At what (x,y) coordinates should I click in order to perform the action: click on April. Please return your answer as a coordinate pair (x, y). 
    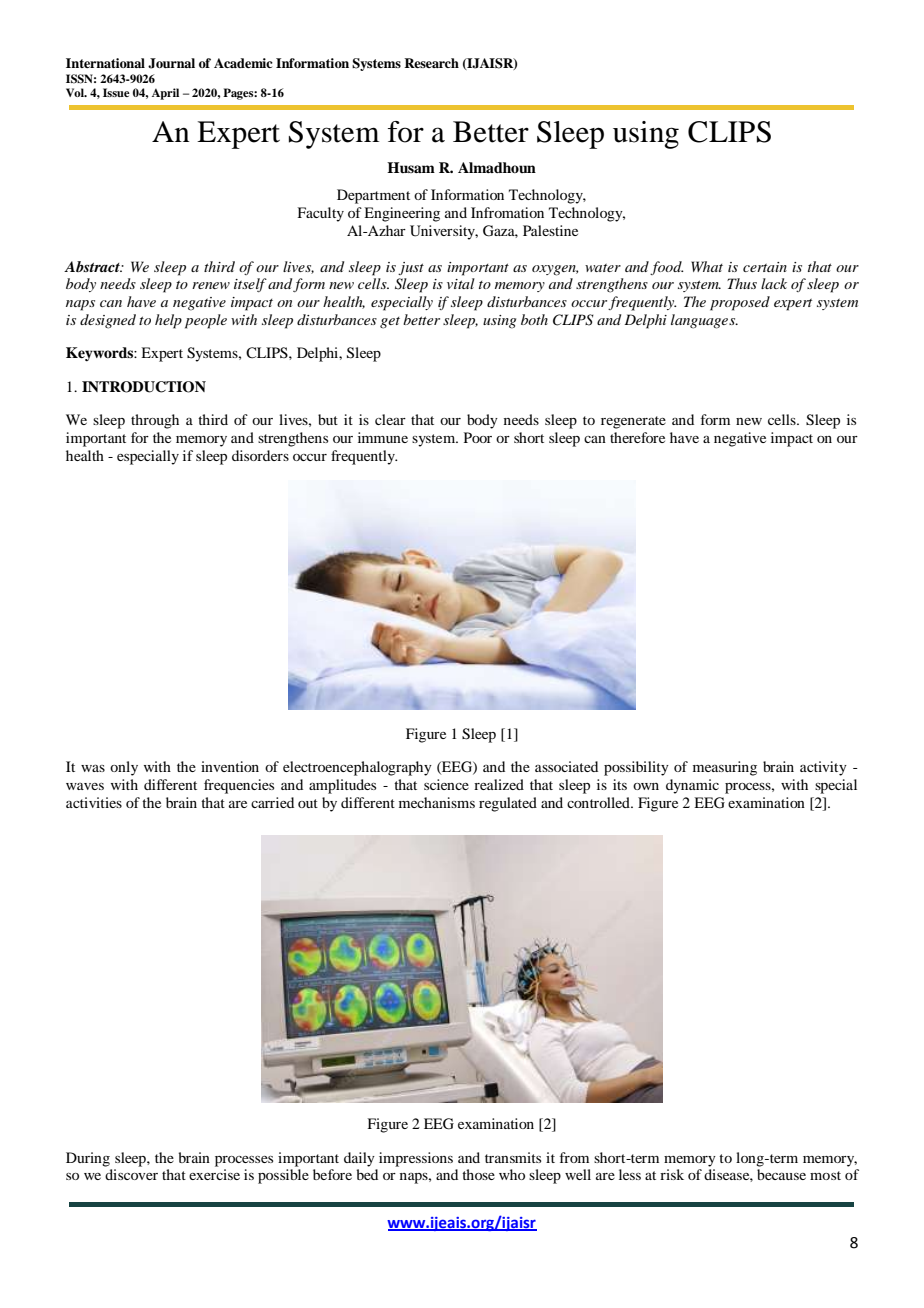
    Looking at the image, I should click on (165, 94).
